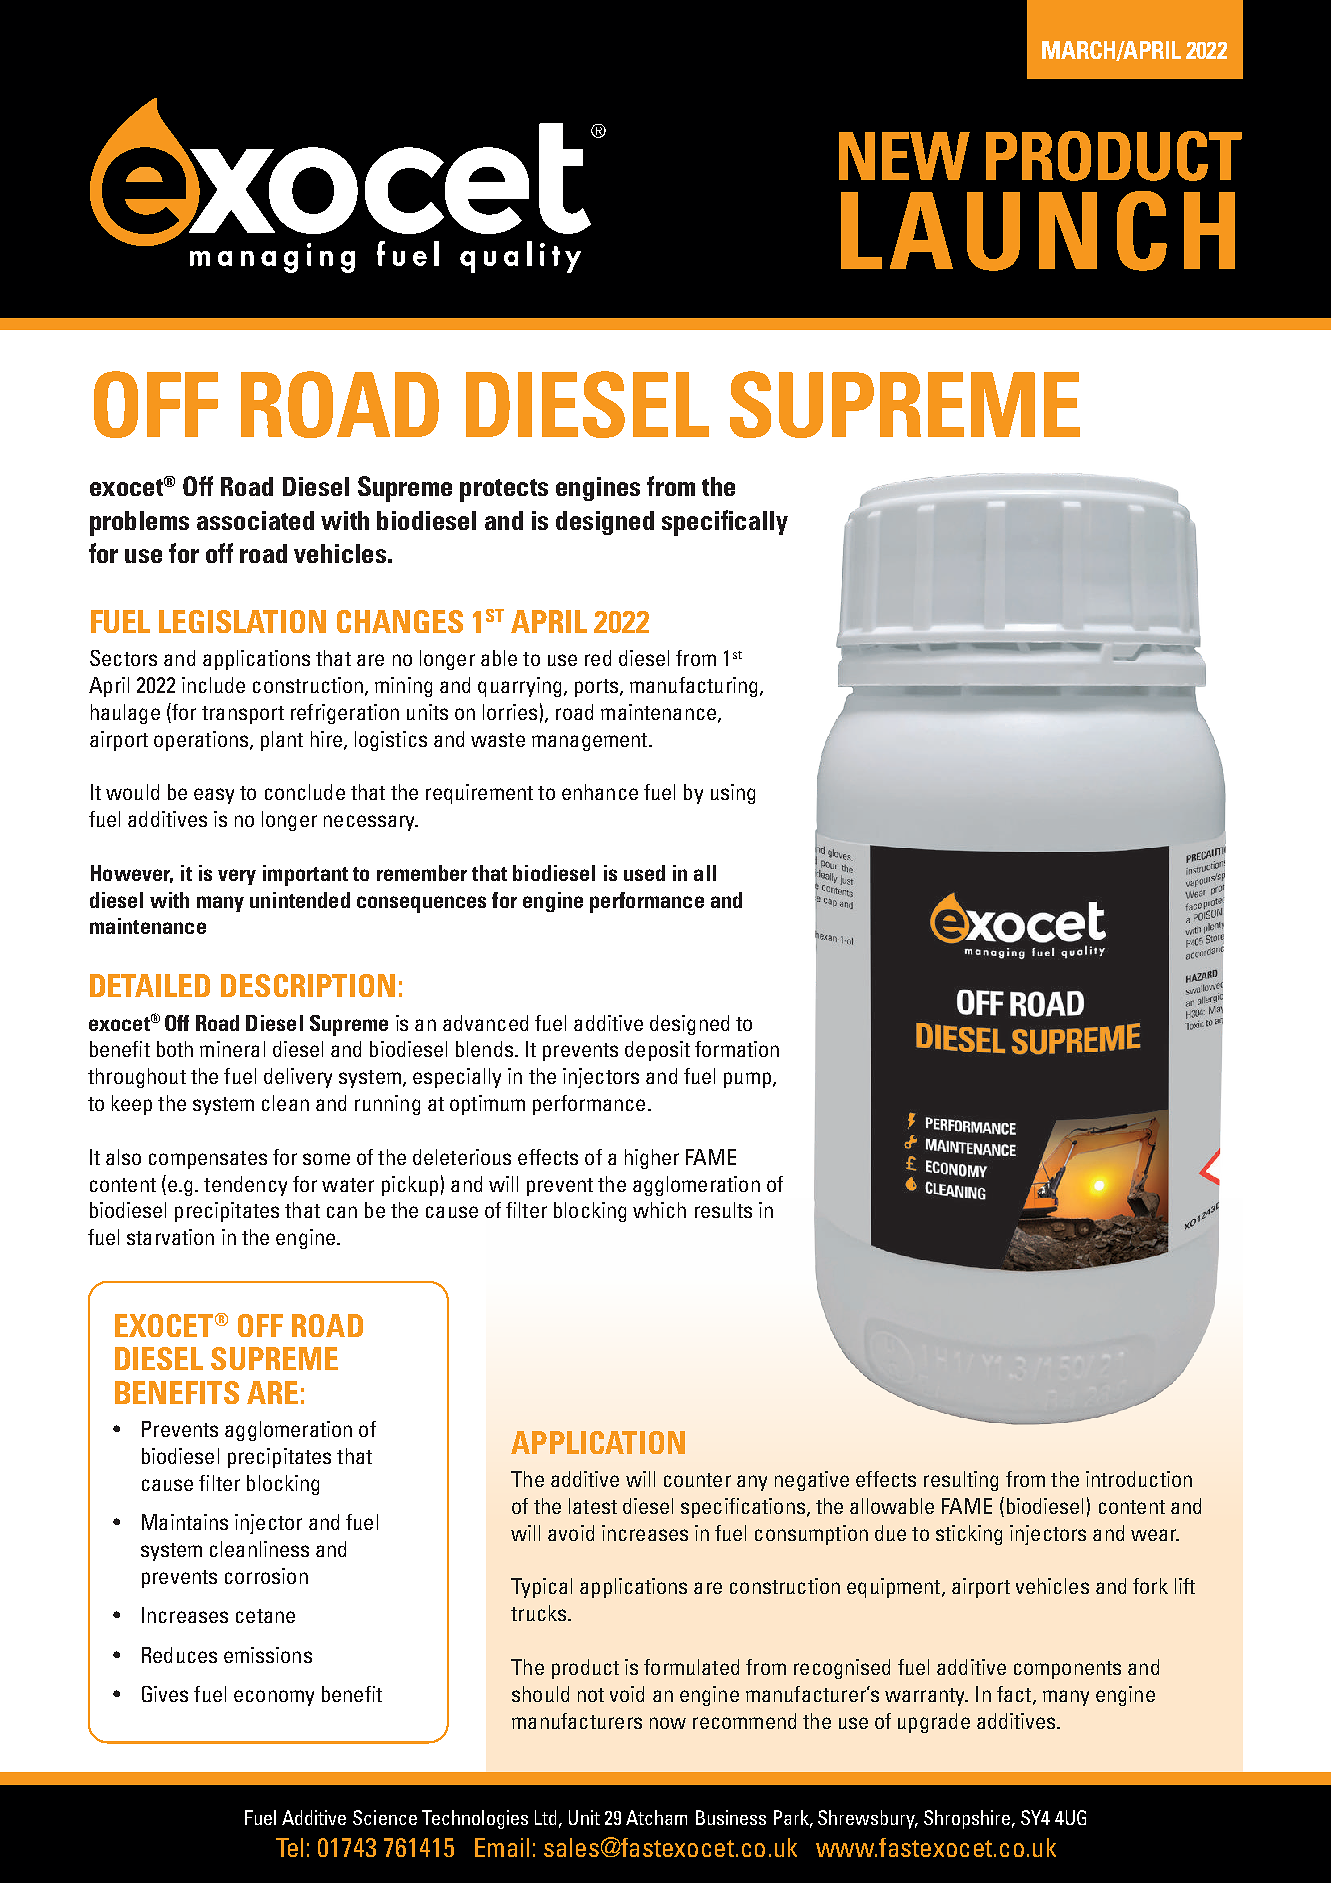  Describe the element at coordinates (289, 1847) in the image. I see `Tel` at that location.
